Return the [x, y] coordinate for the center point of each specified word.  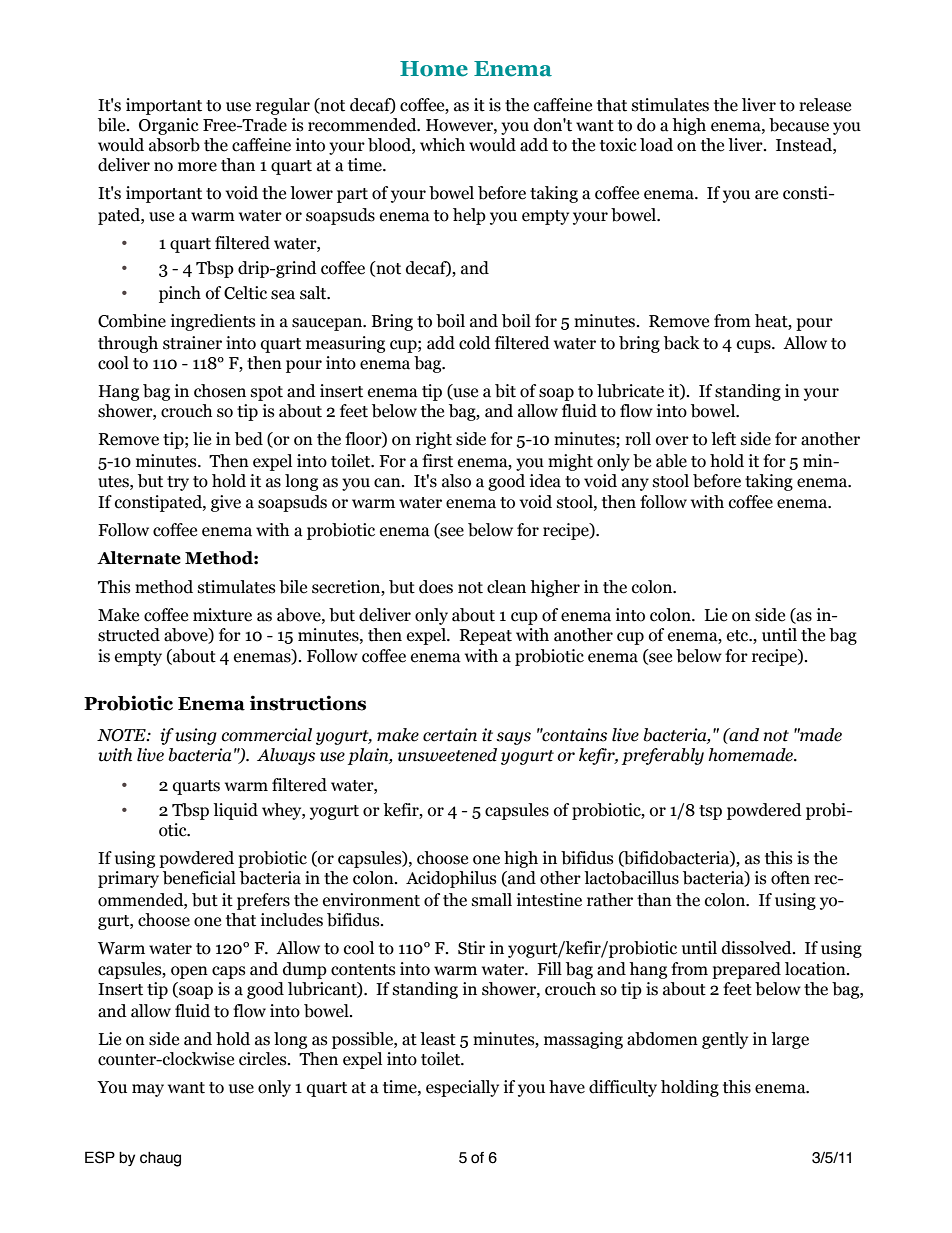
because [799, 125]
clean [506, 587]
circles [264, 1059]
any [635, 484]
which [442, 145]
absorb [174, 145]
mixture [222, 615]
